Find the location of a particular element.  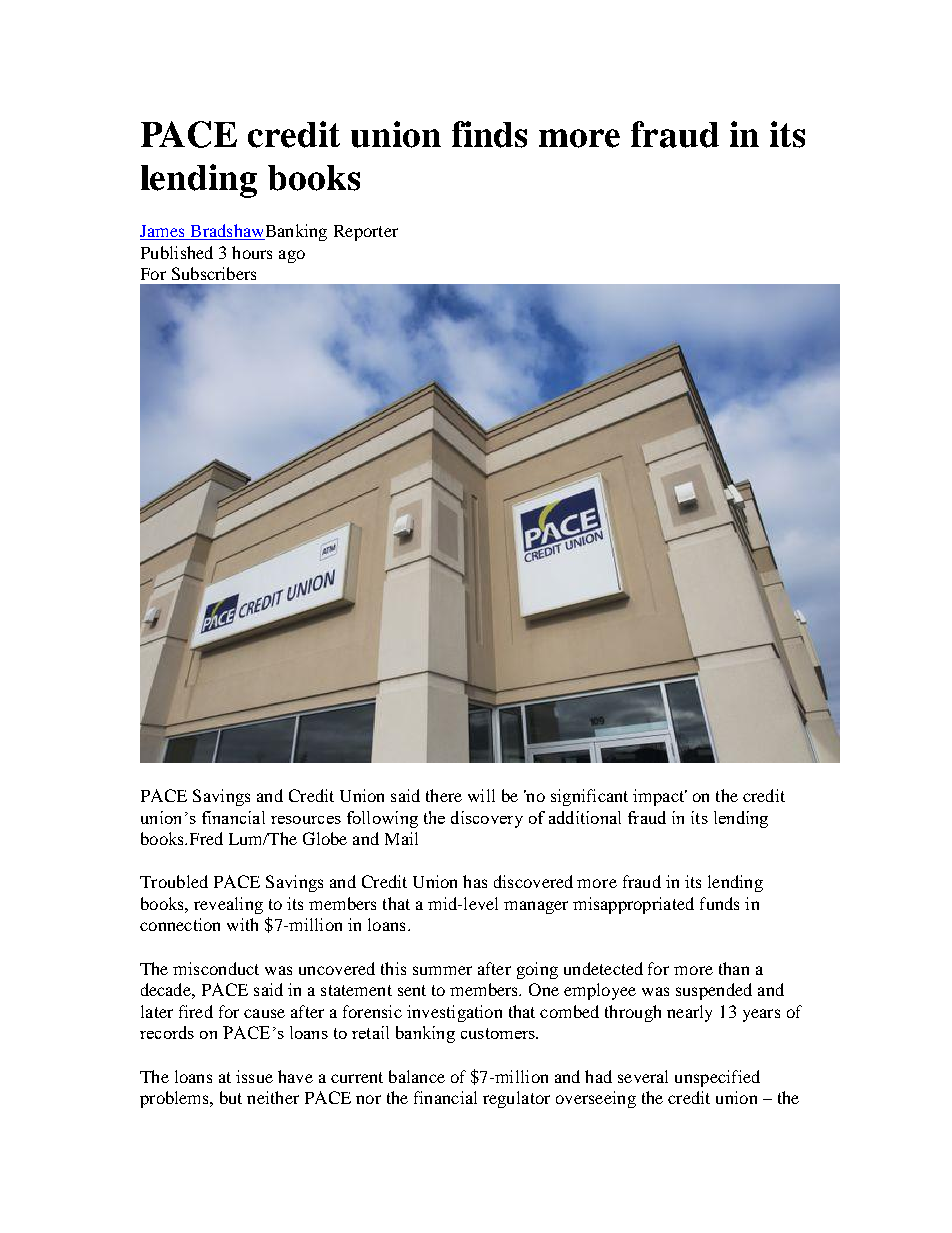

hours is located at coordinates (252, 252).
